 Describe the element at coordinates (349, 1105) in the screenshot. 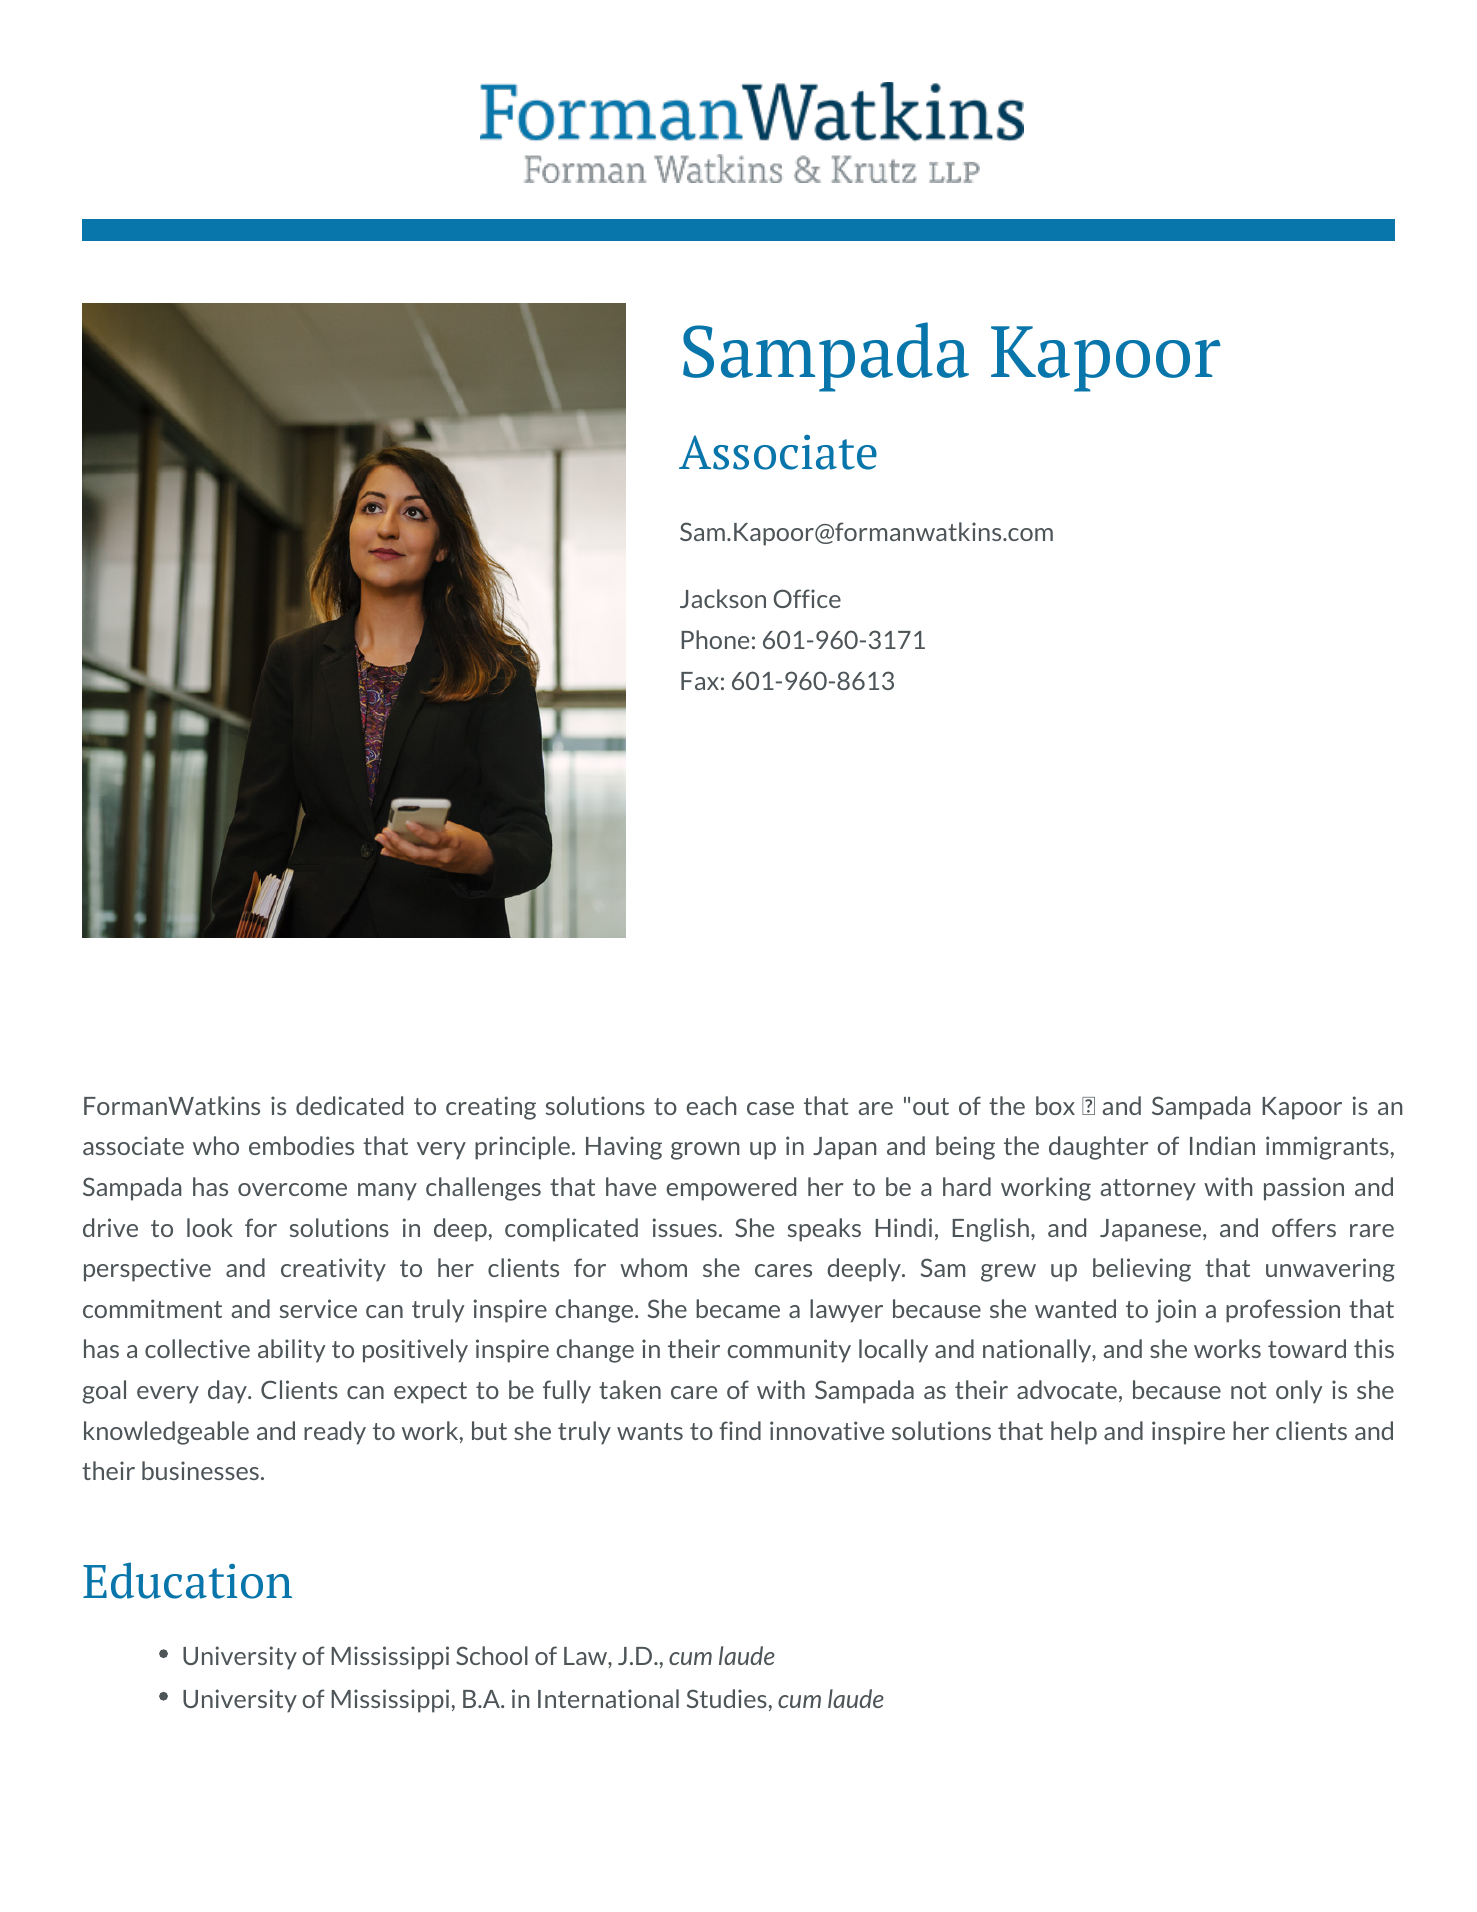

I see `dedicated` at that location.
